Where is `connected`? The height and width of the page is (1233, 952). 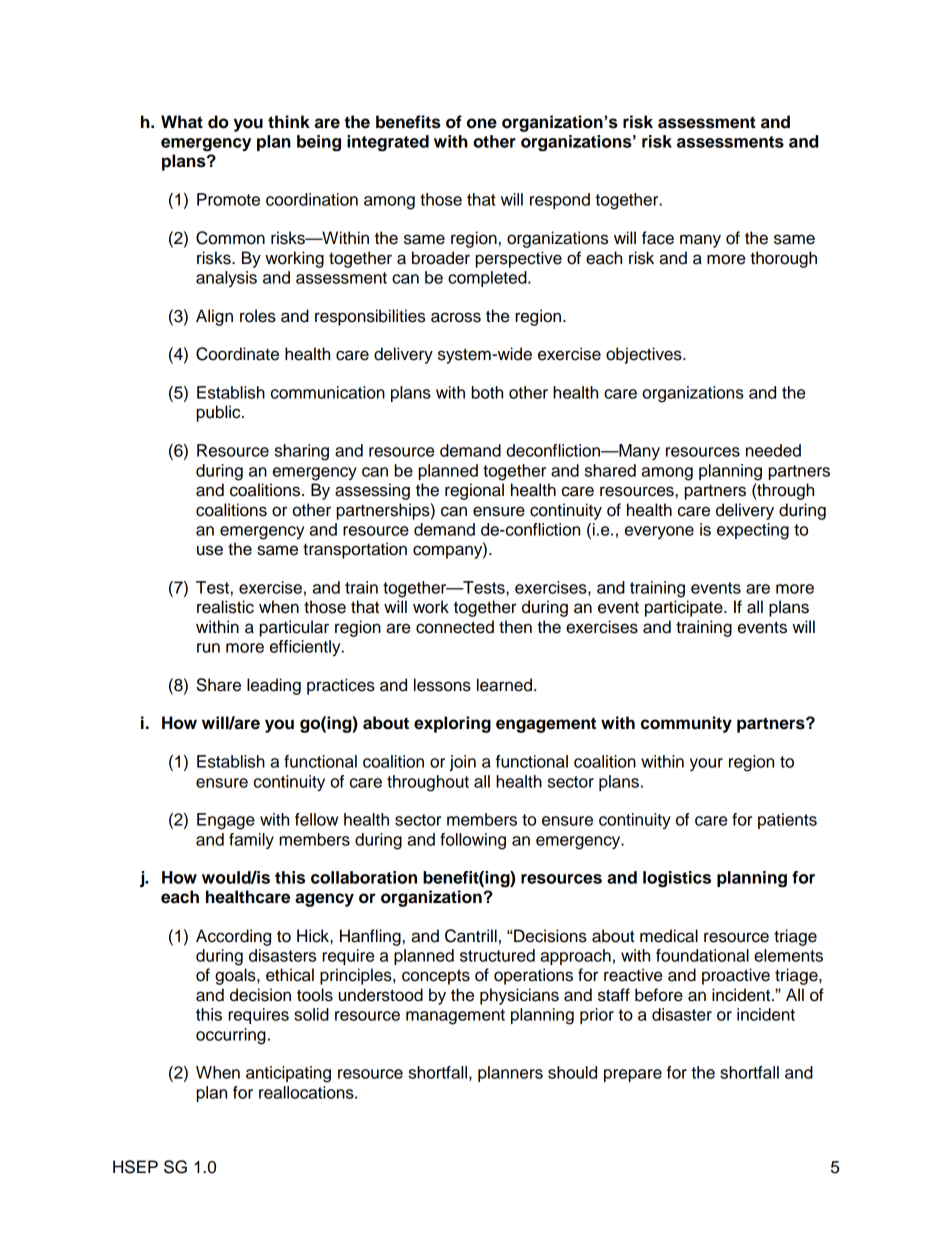
connected is located at coordinates (455, 627).
